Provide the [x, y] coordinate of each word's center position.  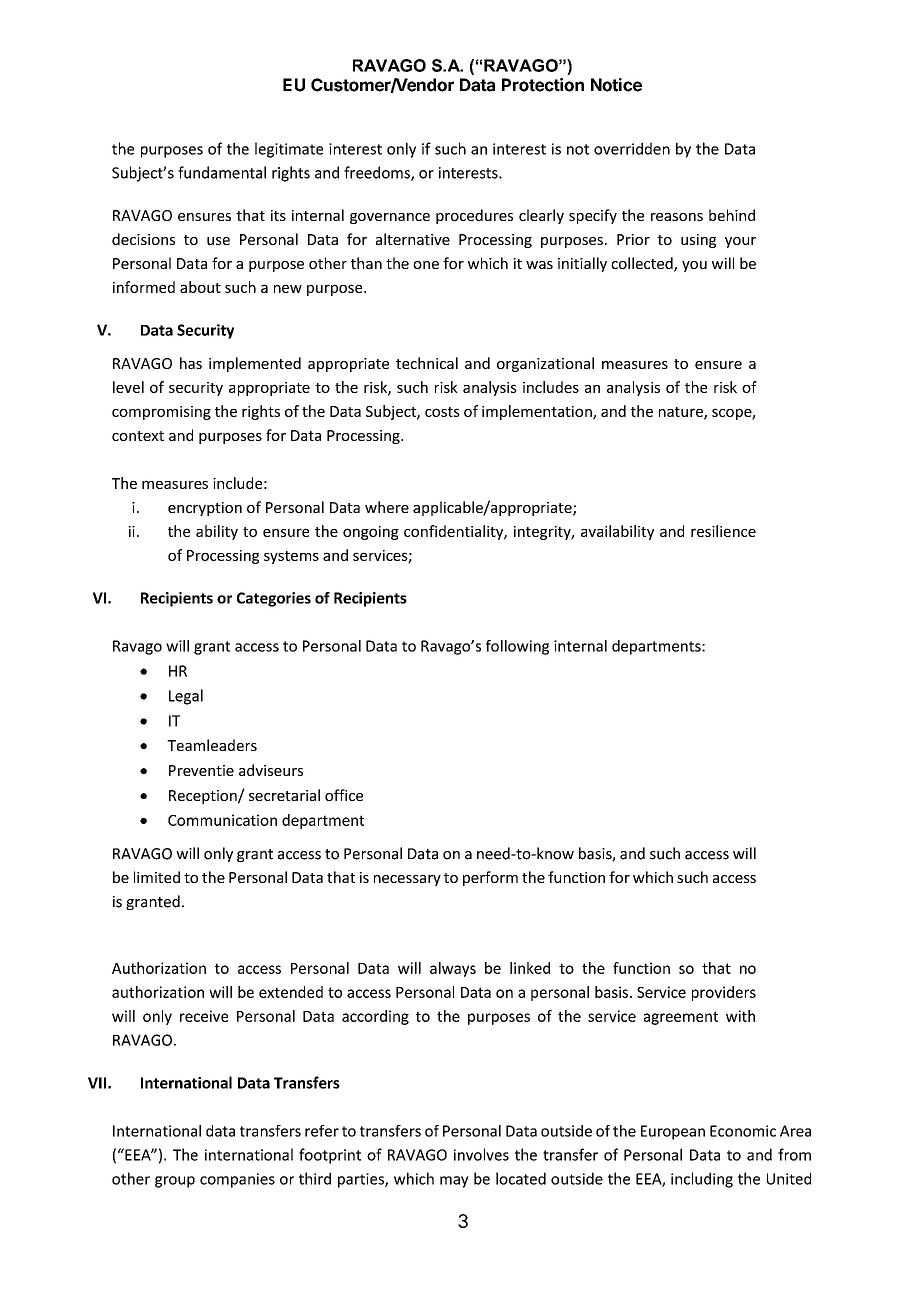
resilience [723, 531]
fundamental [222, 172]
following [517, 647]
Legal [186, 697]
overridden [632, 148]
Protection [543, 85]
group [175, 1182]
